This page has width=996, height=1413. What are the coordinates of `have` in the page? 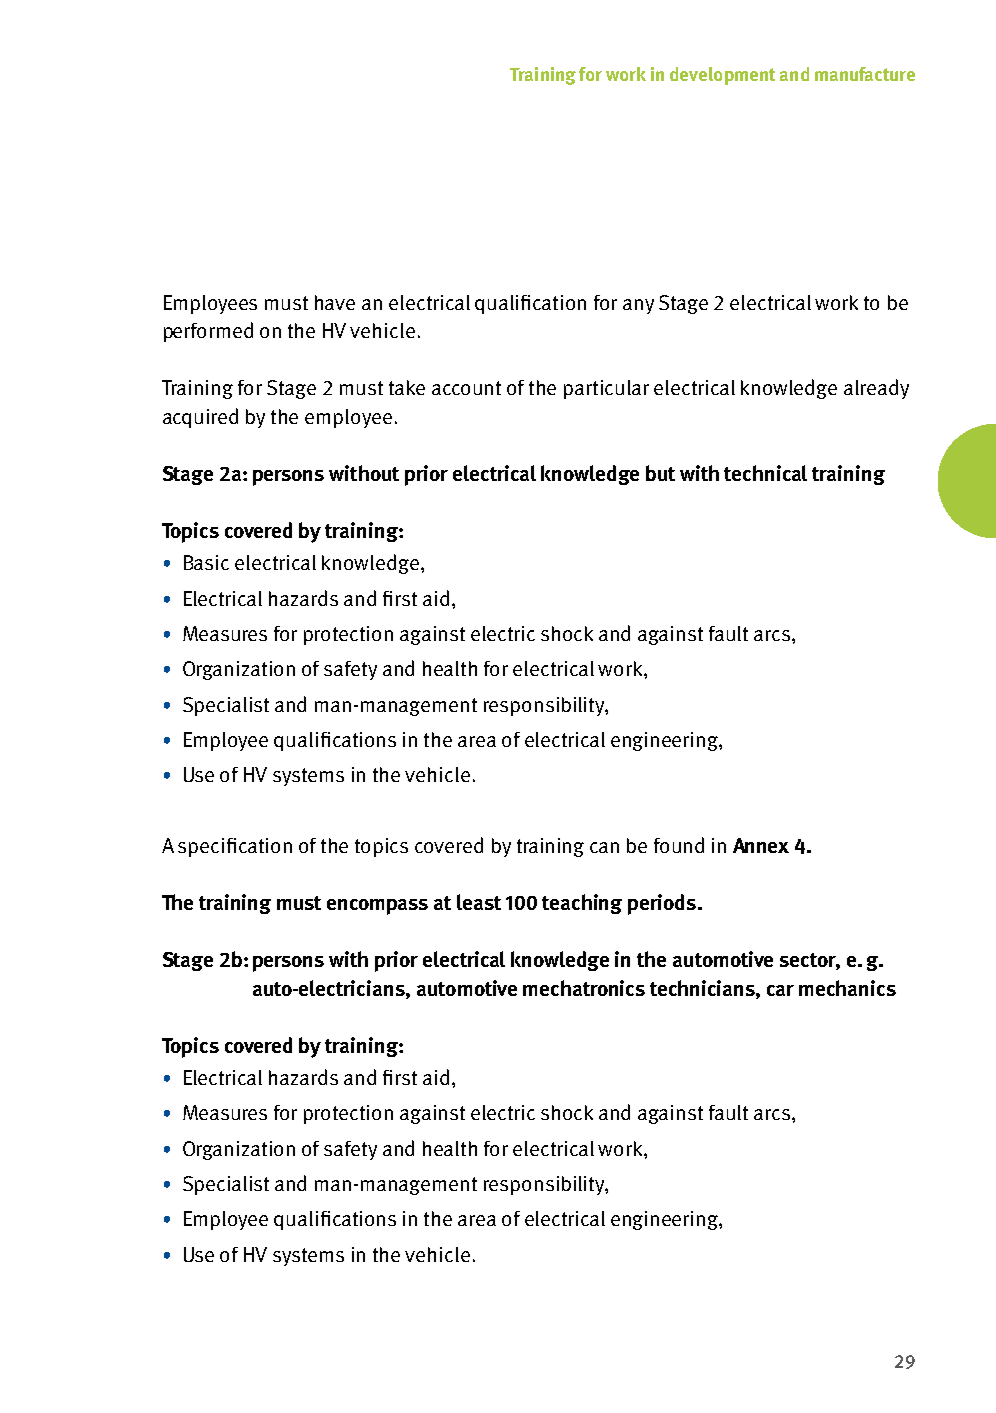 It's located at (335, 302).
